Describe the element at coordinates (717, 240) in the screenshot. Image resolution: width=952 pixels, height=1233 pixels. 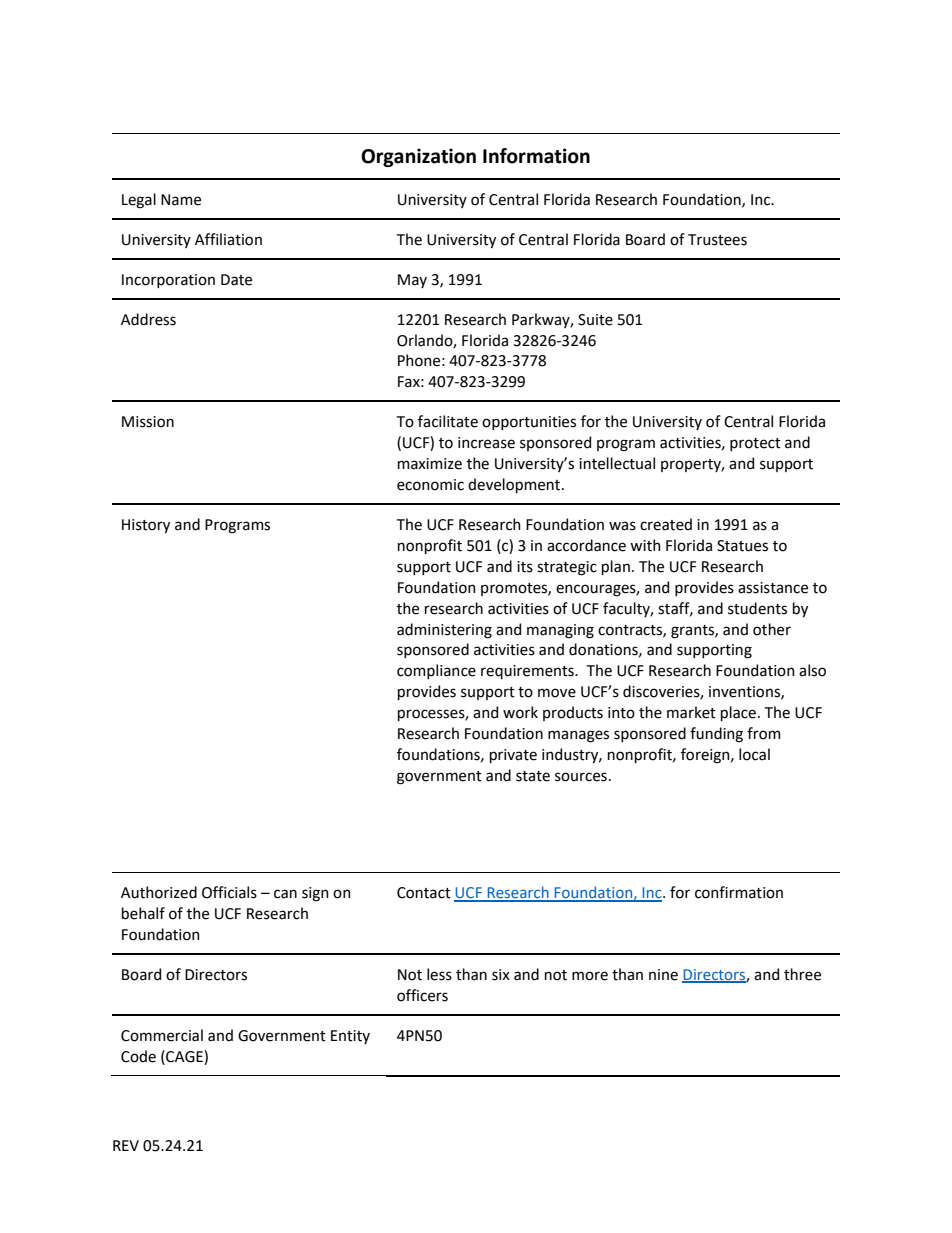
I see `Trustees` at that location.
